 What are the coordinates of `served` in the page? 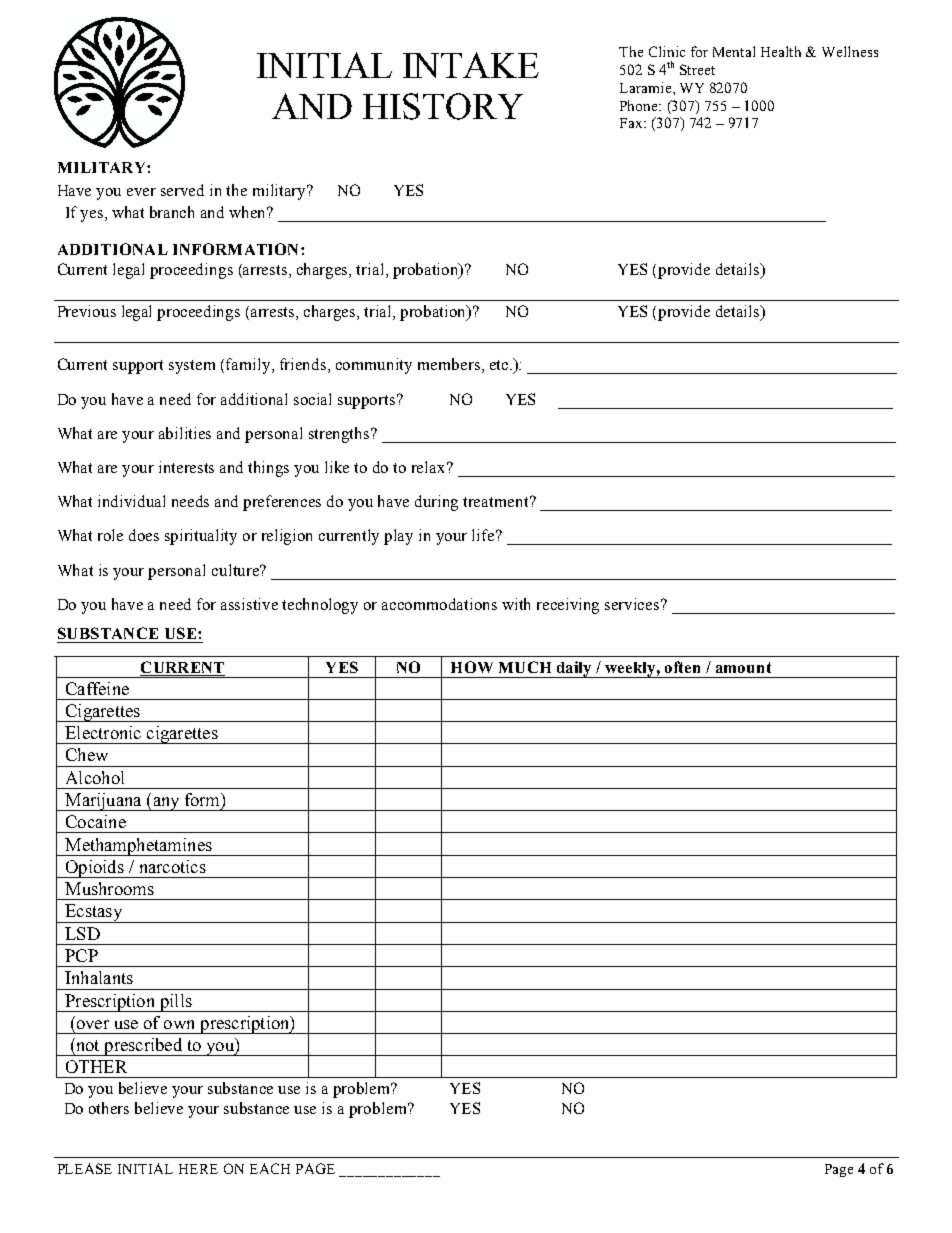 It's located at (182, 190).
